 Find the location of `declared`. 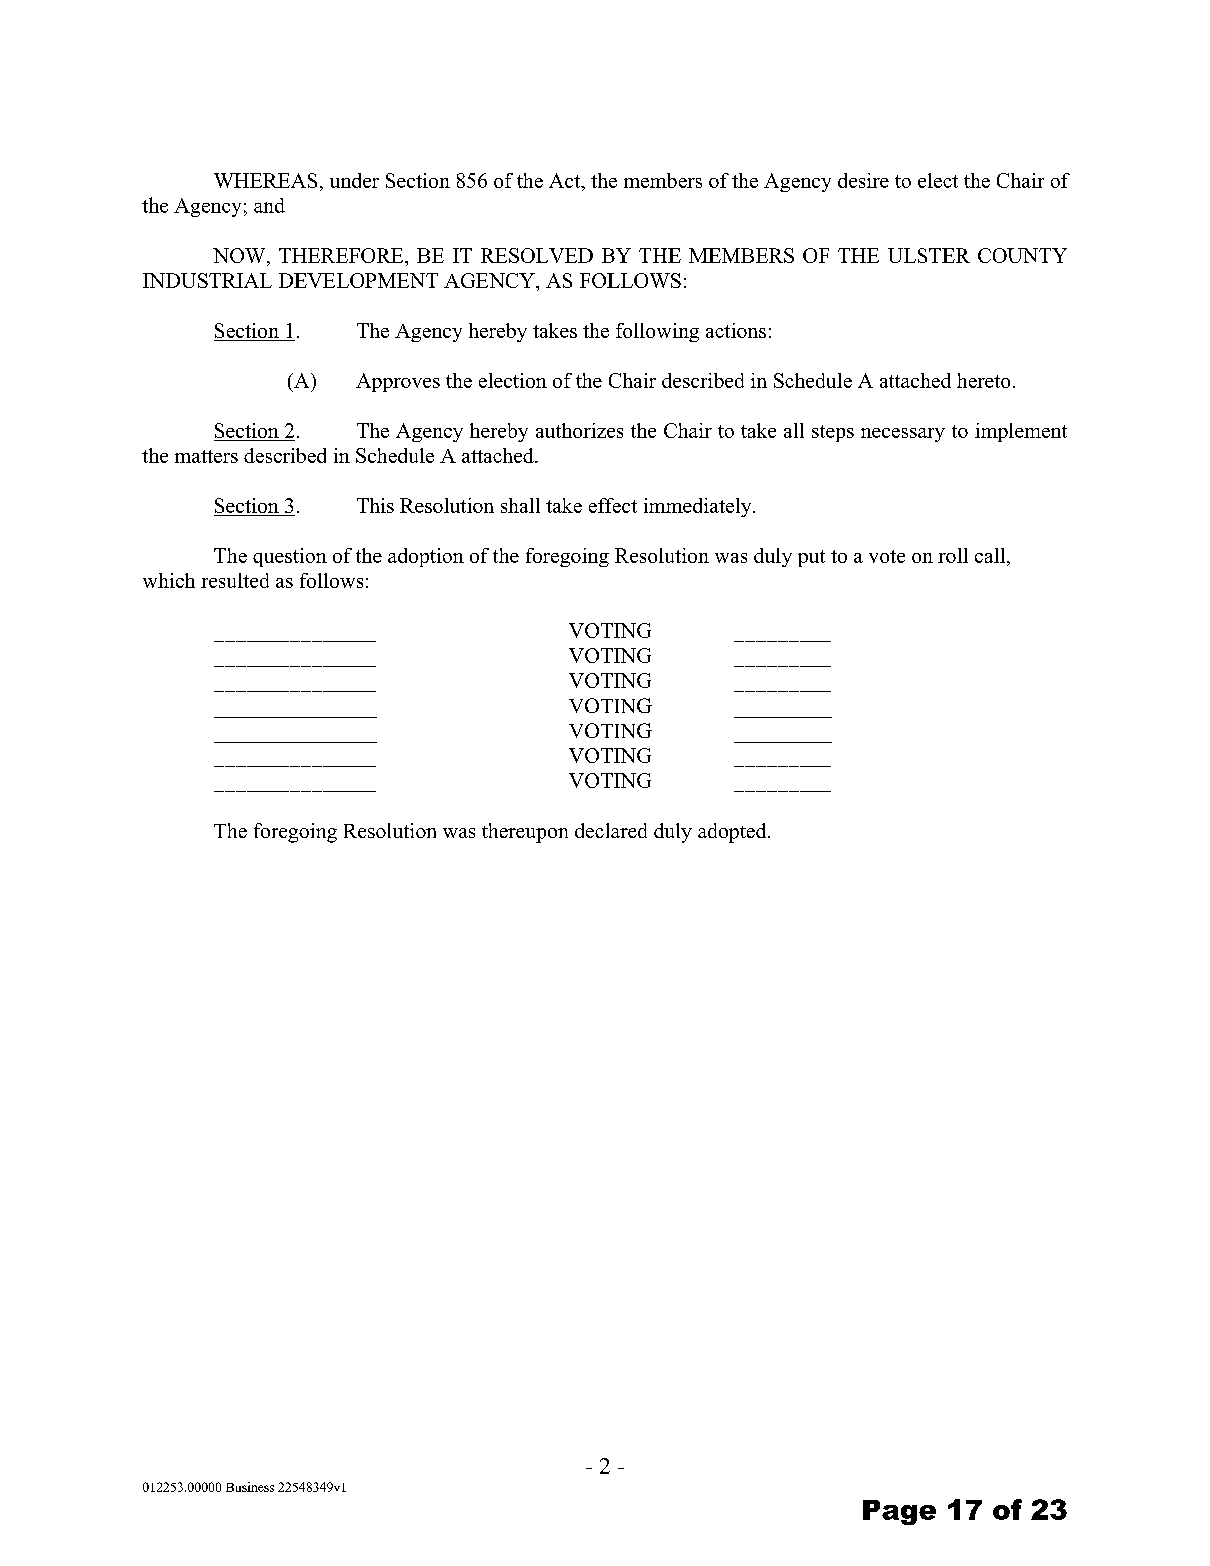

declared is located at coordinates (611, 830).
